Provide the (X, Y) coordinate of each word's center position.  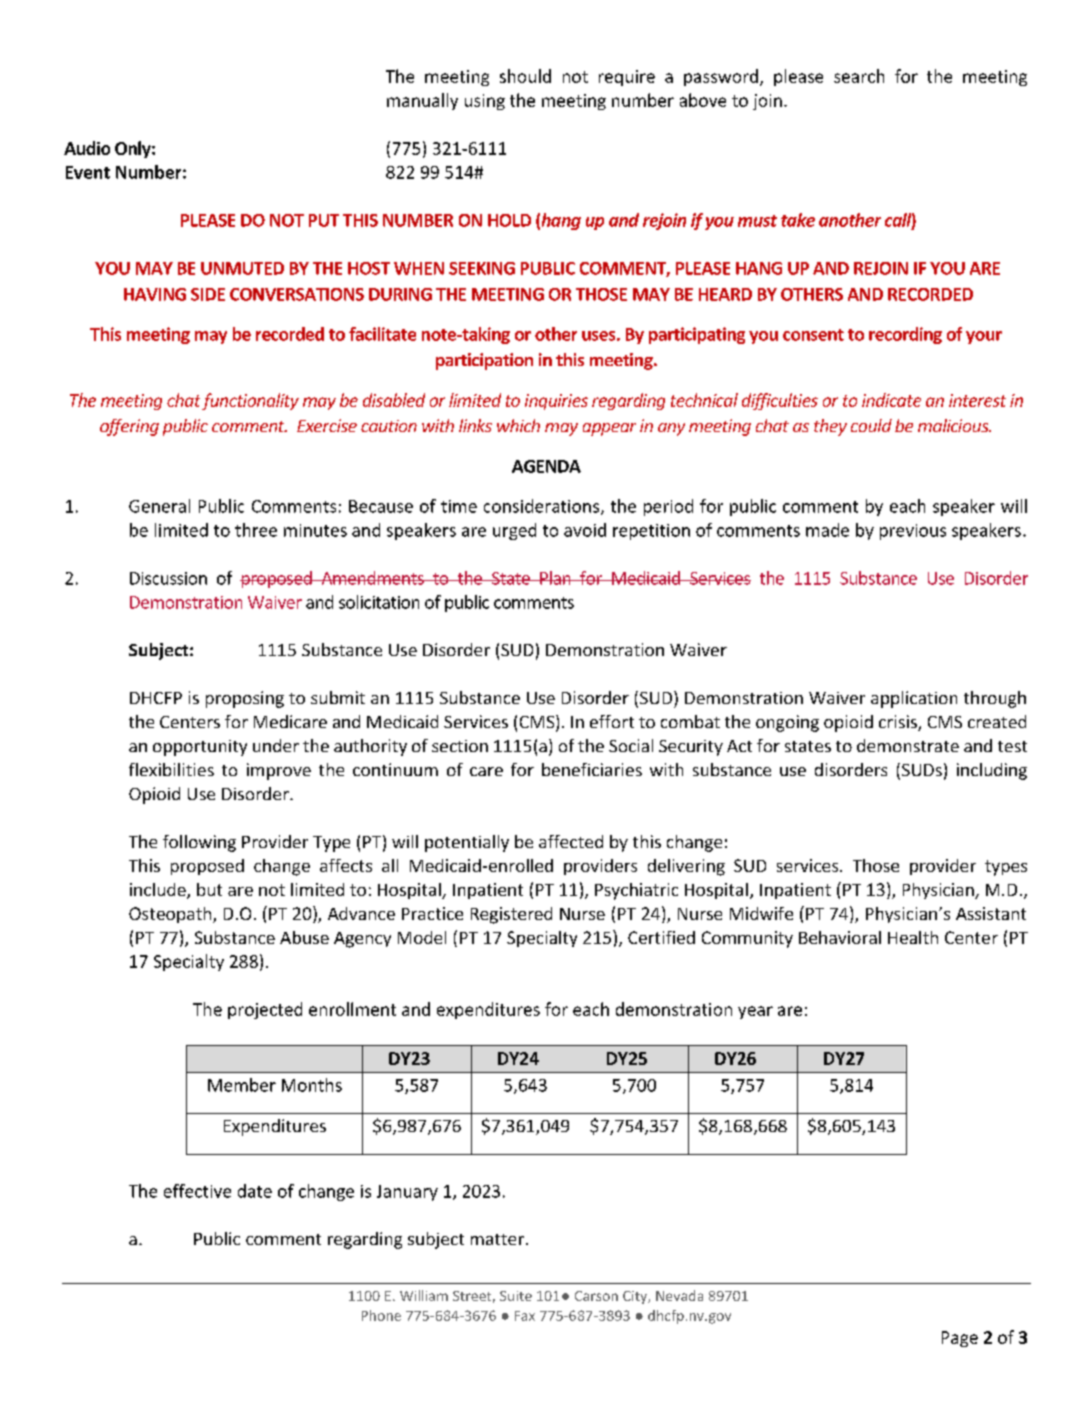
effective (197, 1191)
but (209, 889)
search (859, 76)
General (159, 506)
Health (913, 937)
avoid (585, 530)
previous (913, 532)
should (525, 76)
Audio (87, 148)
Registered (511, 915)
